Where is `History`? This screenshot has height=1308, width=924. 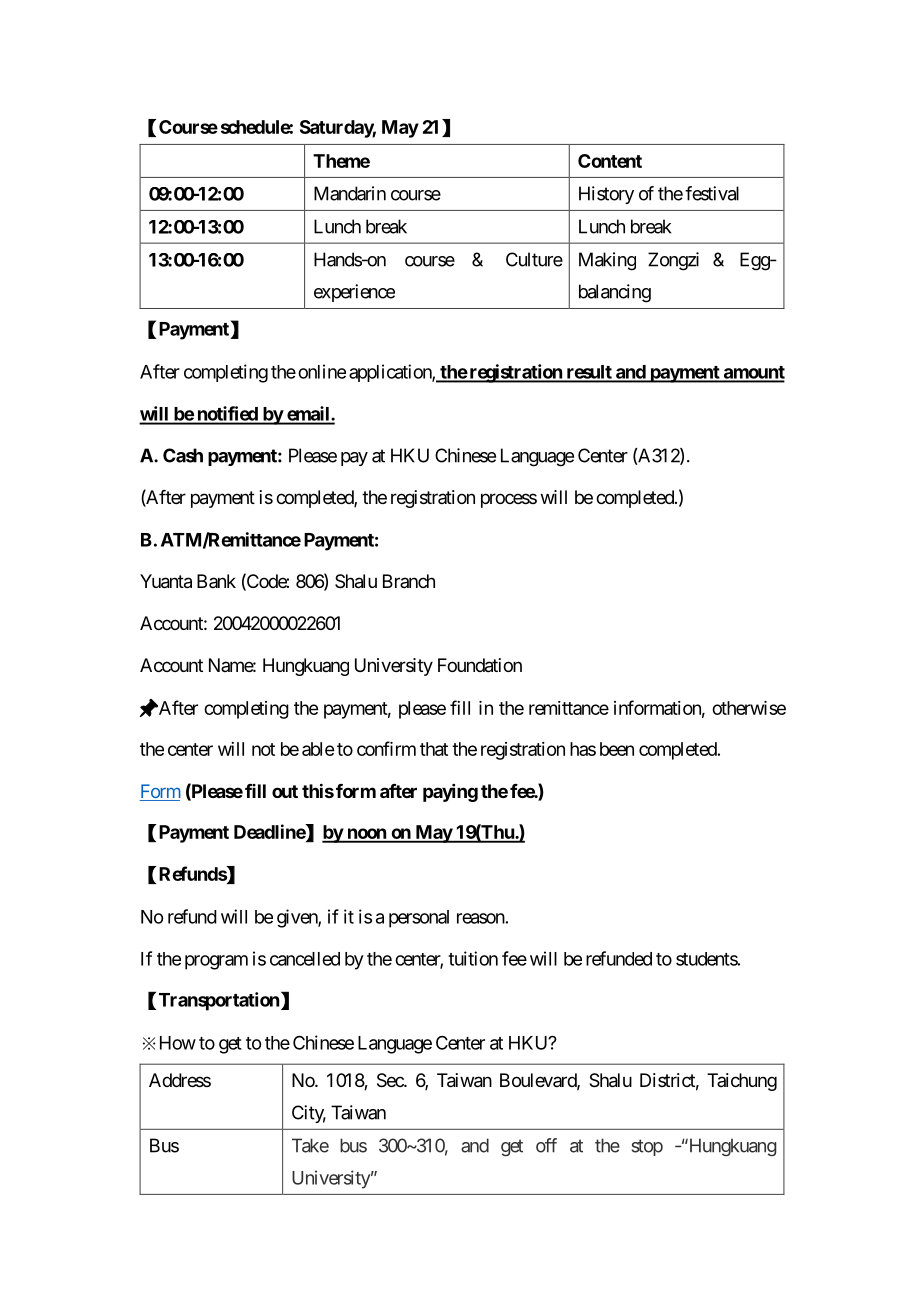 History is located at coordinates (606, 195).
